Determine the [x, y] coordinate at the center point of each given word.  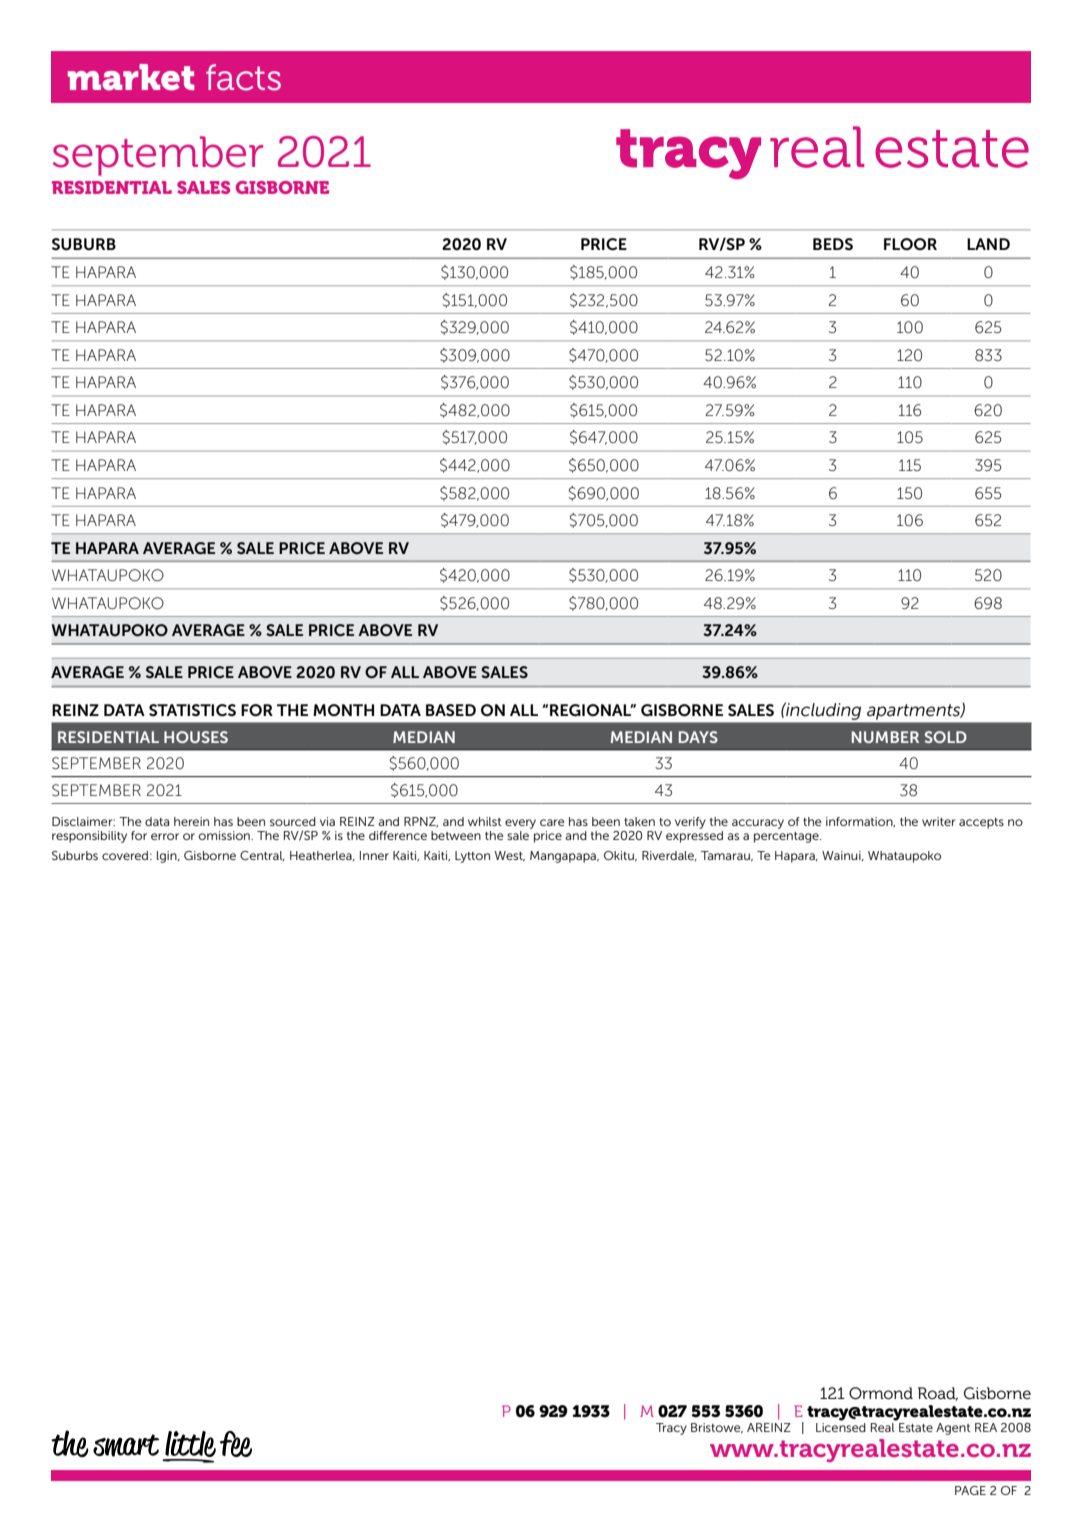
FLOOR [910, 244]
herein [191, 821]
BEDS [833, 244]
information [860, 822]
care [552, 822]
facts [243, 77]
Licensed [841, 1426]
